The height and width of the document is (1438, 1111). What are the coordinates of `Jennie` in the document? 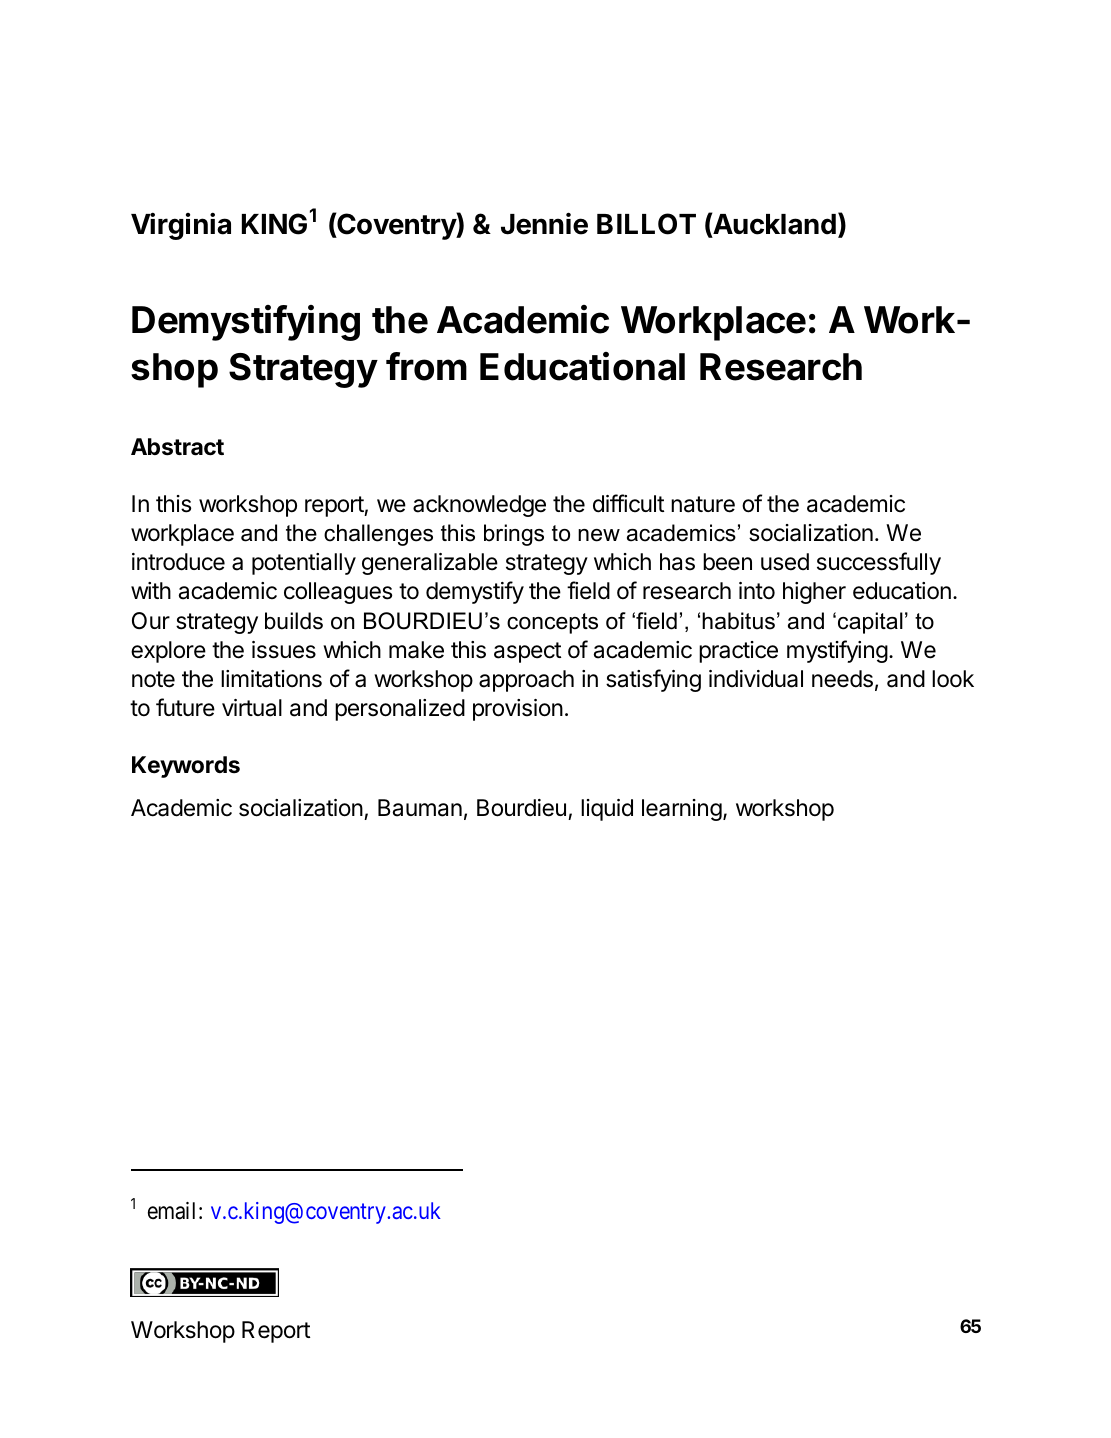 It's located at (544, 223).
